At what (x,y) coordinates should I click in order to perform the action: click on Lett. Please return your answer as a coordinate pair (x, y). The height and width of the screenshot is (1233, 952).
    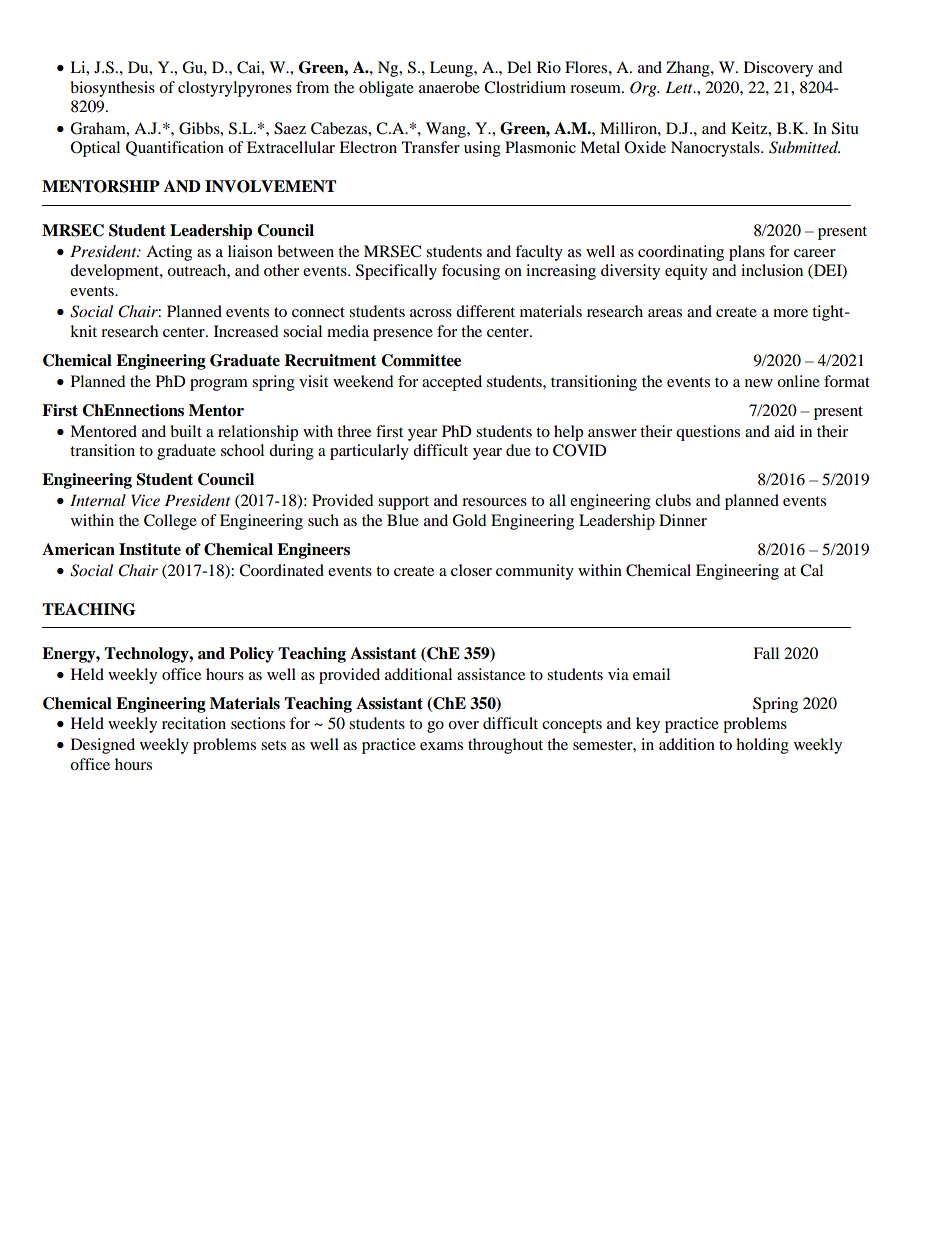
    Looking at the image, I should click on (680, 87).
